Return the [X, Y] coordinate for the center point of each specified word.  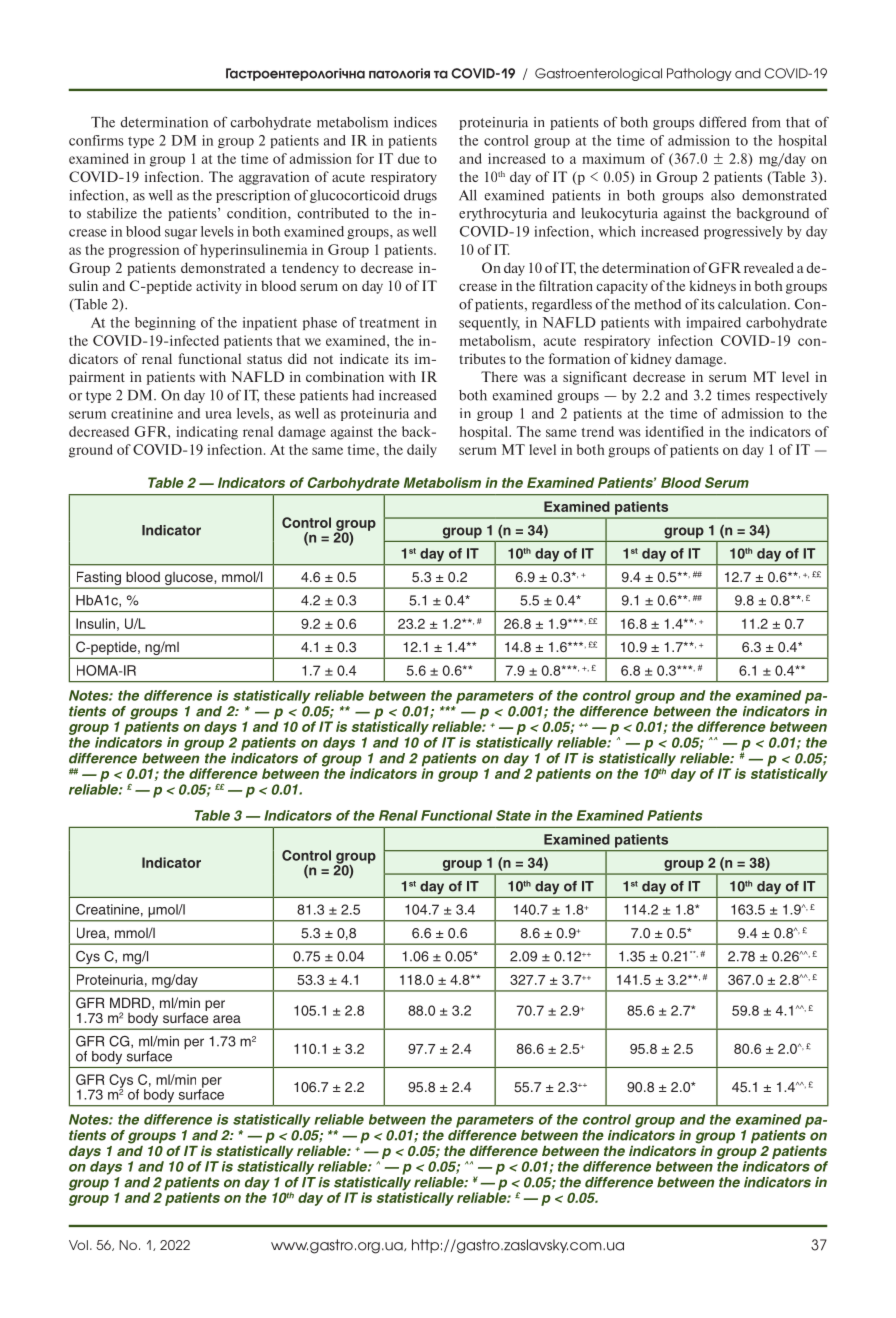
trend [598, 431]
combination [345, 376]
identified [674, 431]
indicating [207, 433]
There [499, 376]
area [227, 1019]
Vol [78, 1245]
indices [415, 122]
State [513, 815]
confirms [96, 140]
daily [422, 451]
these [279, 395]
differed [723, 122]
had [363, 395]
